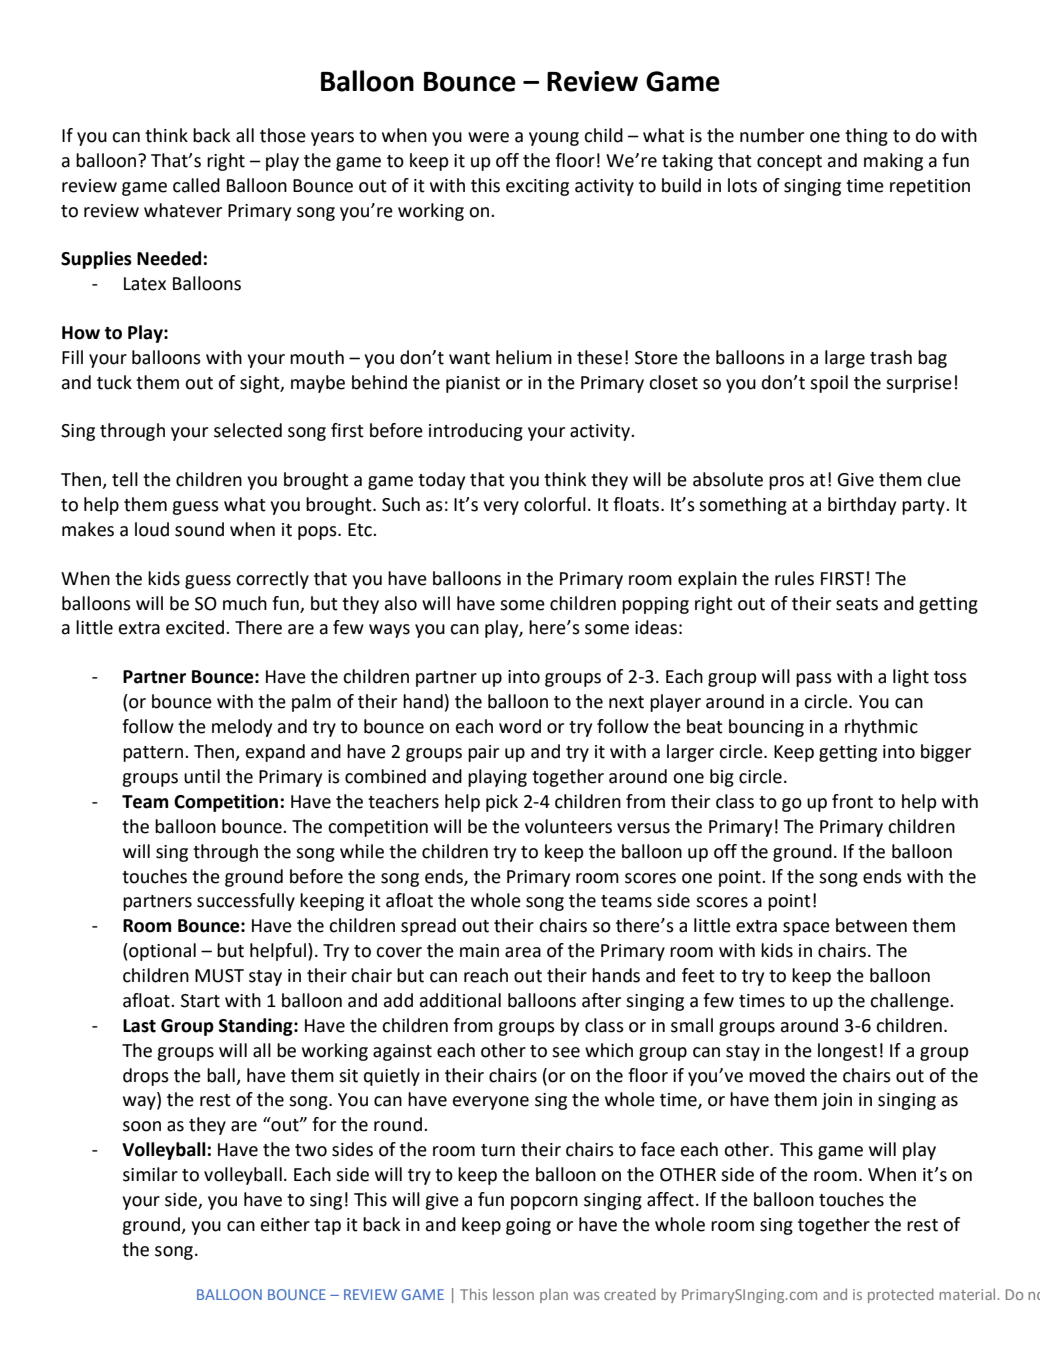 This screenshot has width=1040, height=1346. I want to click on pattern, so click(153, 754).
